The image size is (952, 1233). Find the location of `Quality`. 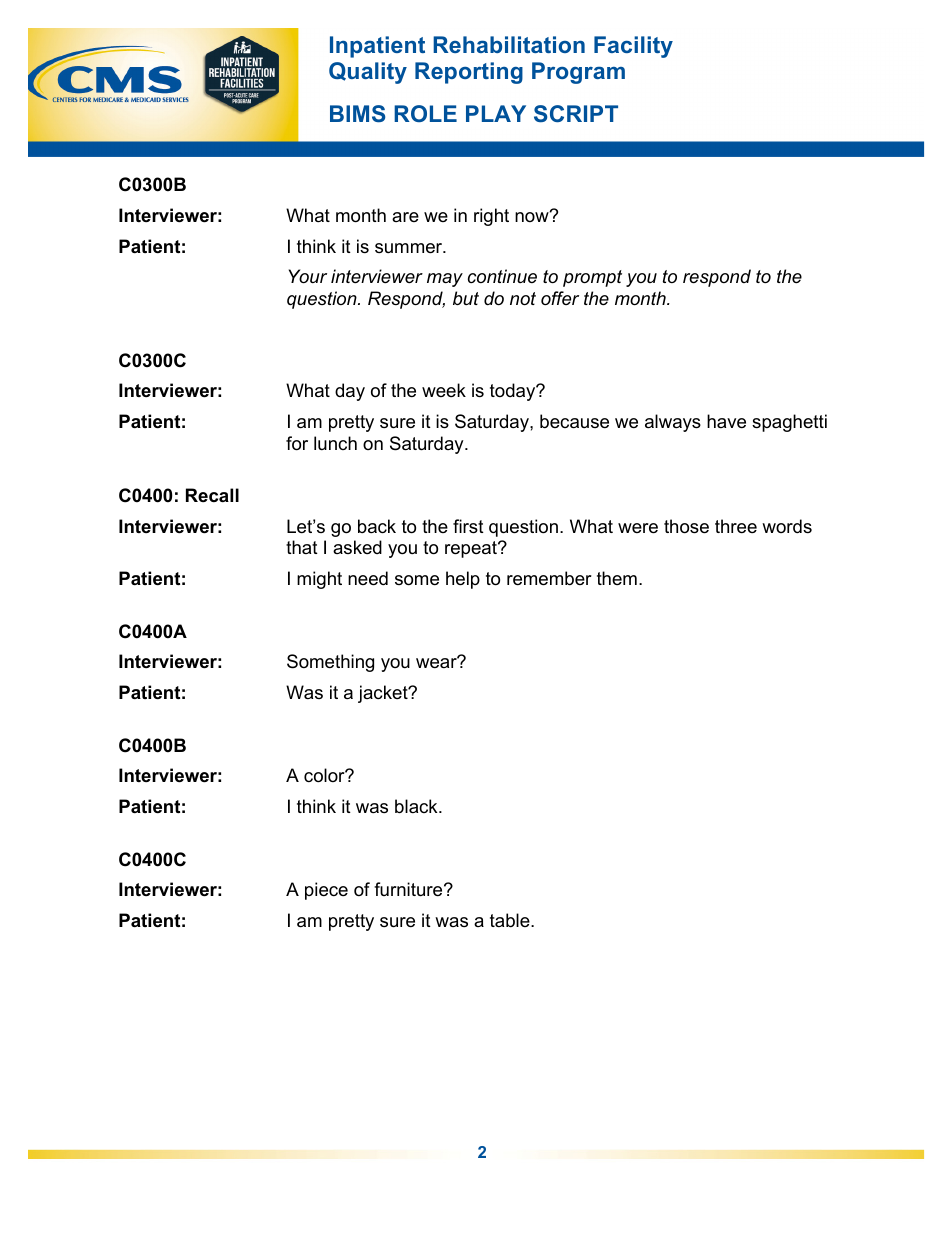

Quality is located at coordinates (368, 73).
